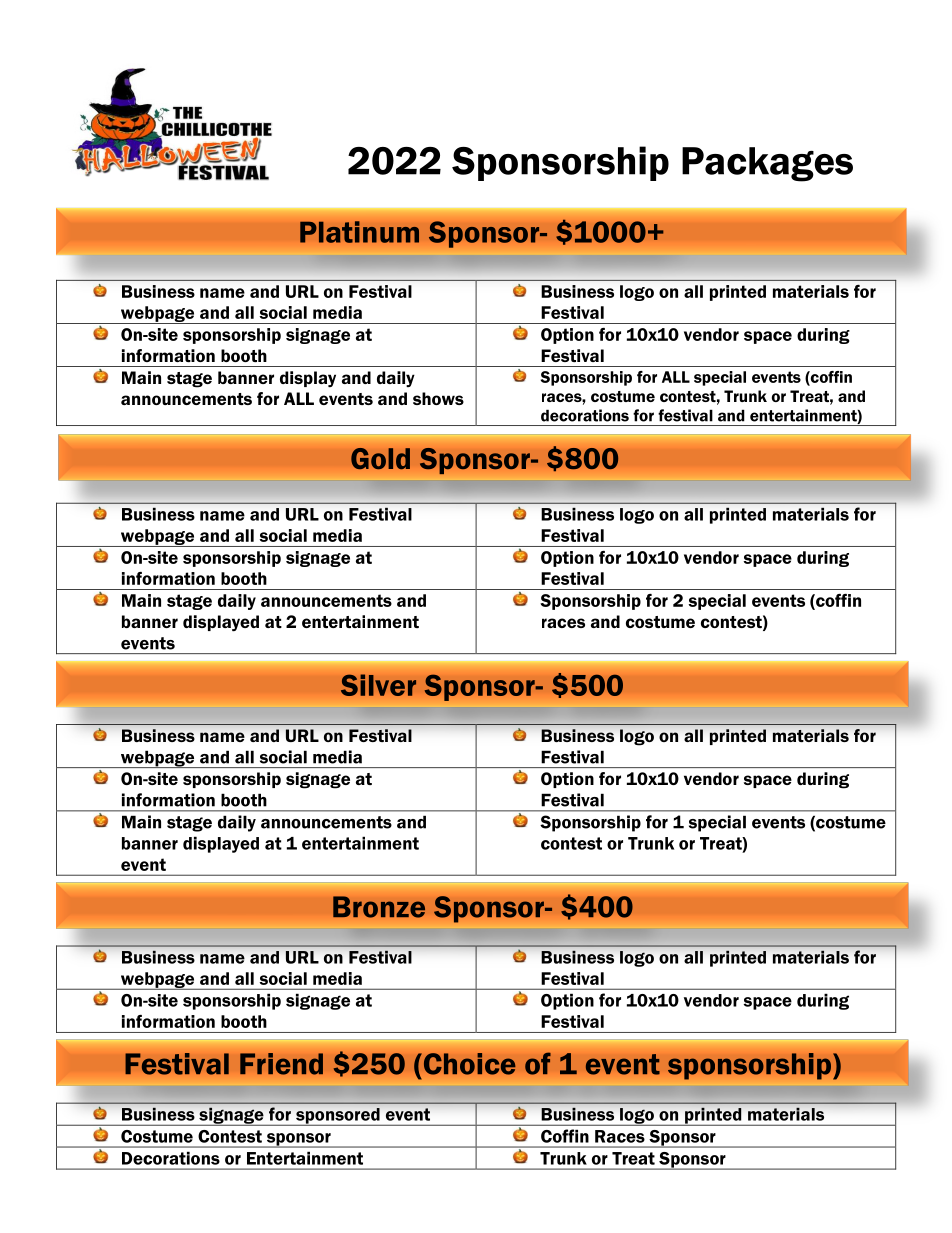 The image size is (952, 1233). Describe the element at coordinates (468, 1064) in the screenshot. I see `Choice` at that location.
